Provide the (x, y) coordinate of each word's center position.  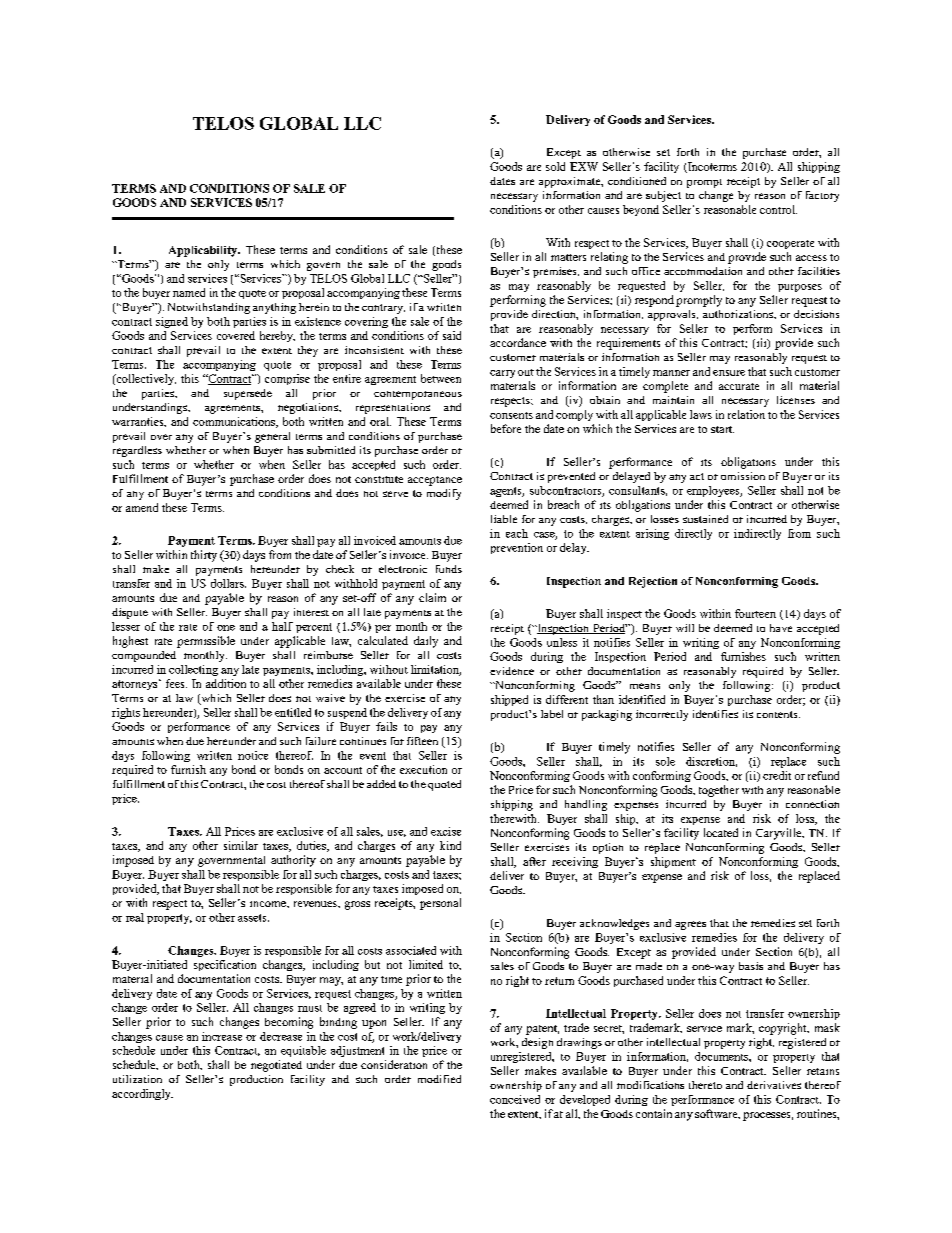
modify (444, 494)
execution (423, 769)
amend (142, 507)
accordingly (142, 1094)
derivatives (774, 1085)
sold (555, 166)
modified (439, 1079)
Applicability (204, 251)
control (778, 209)
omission (743, 476)
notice (253, 755)
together (719, 791)
